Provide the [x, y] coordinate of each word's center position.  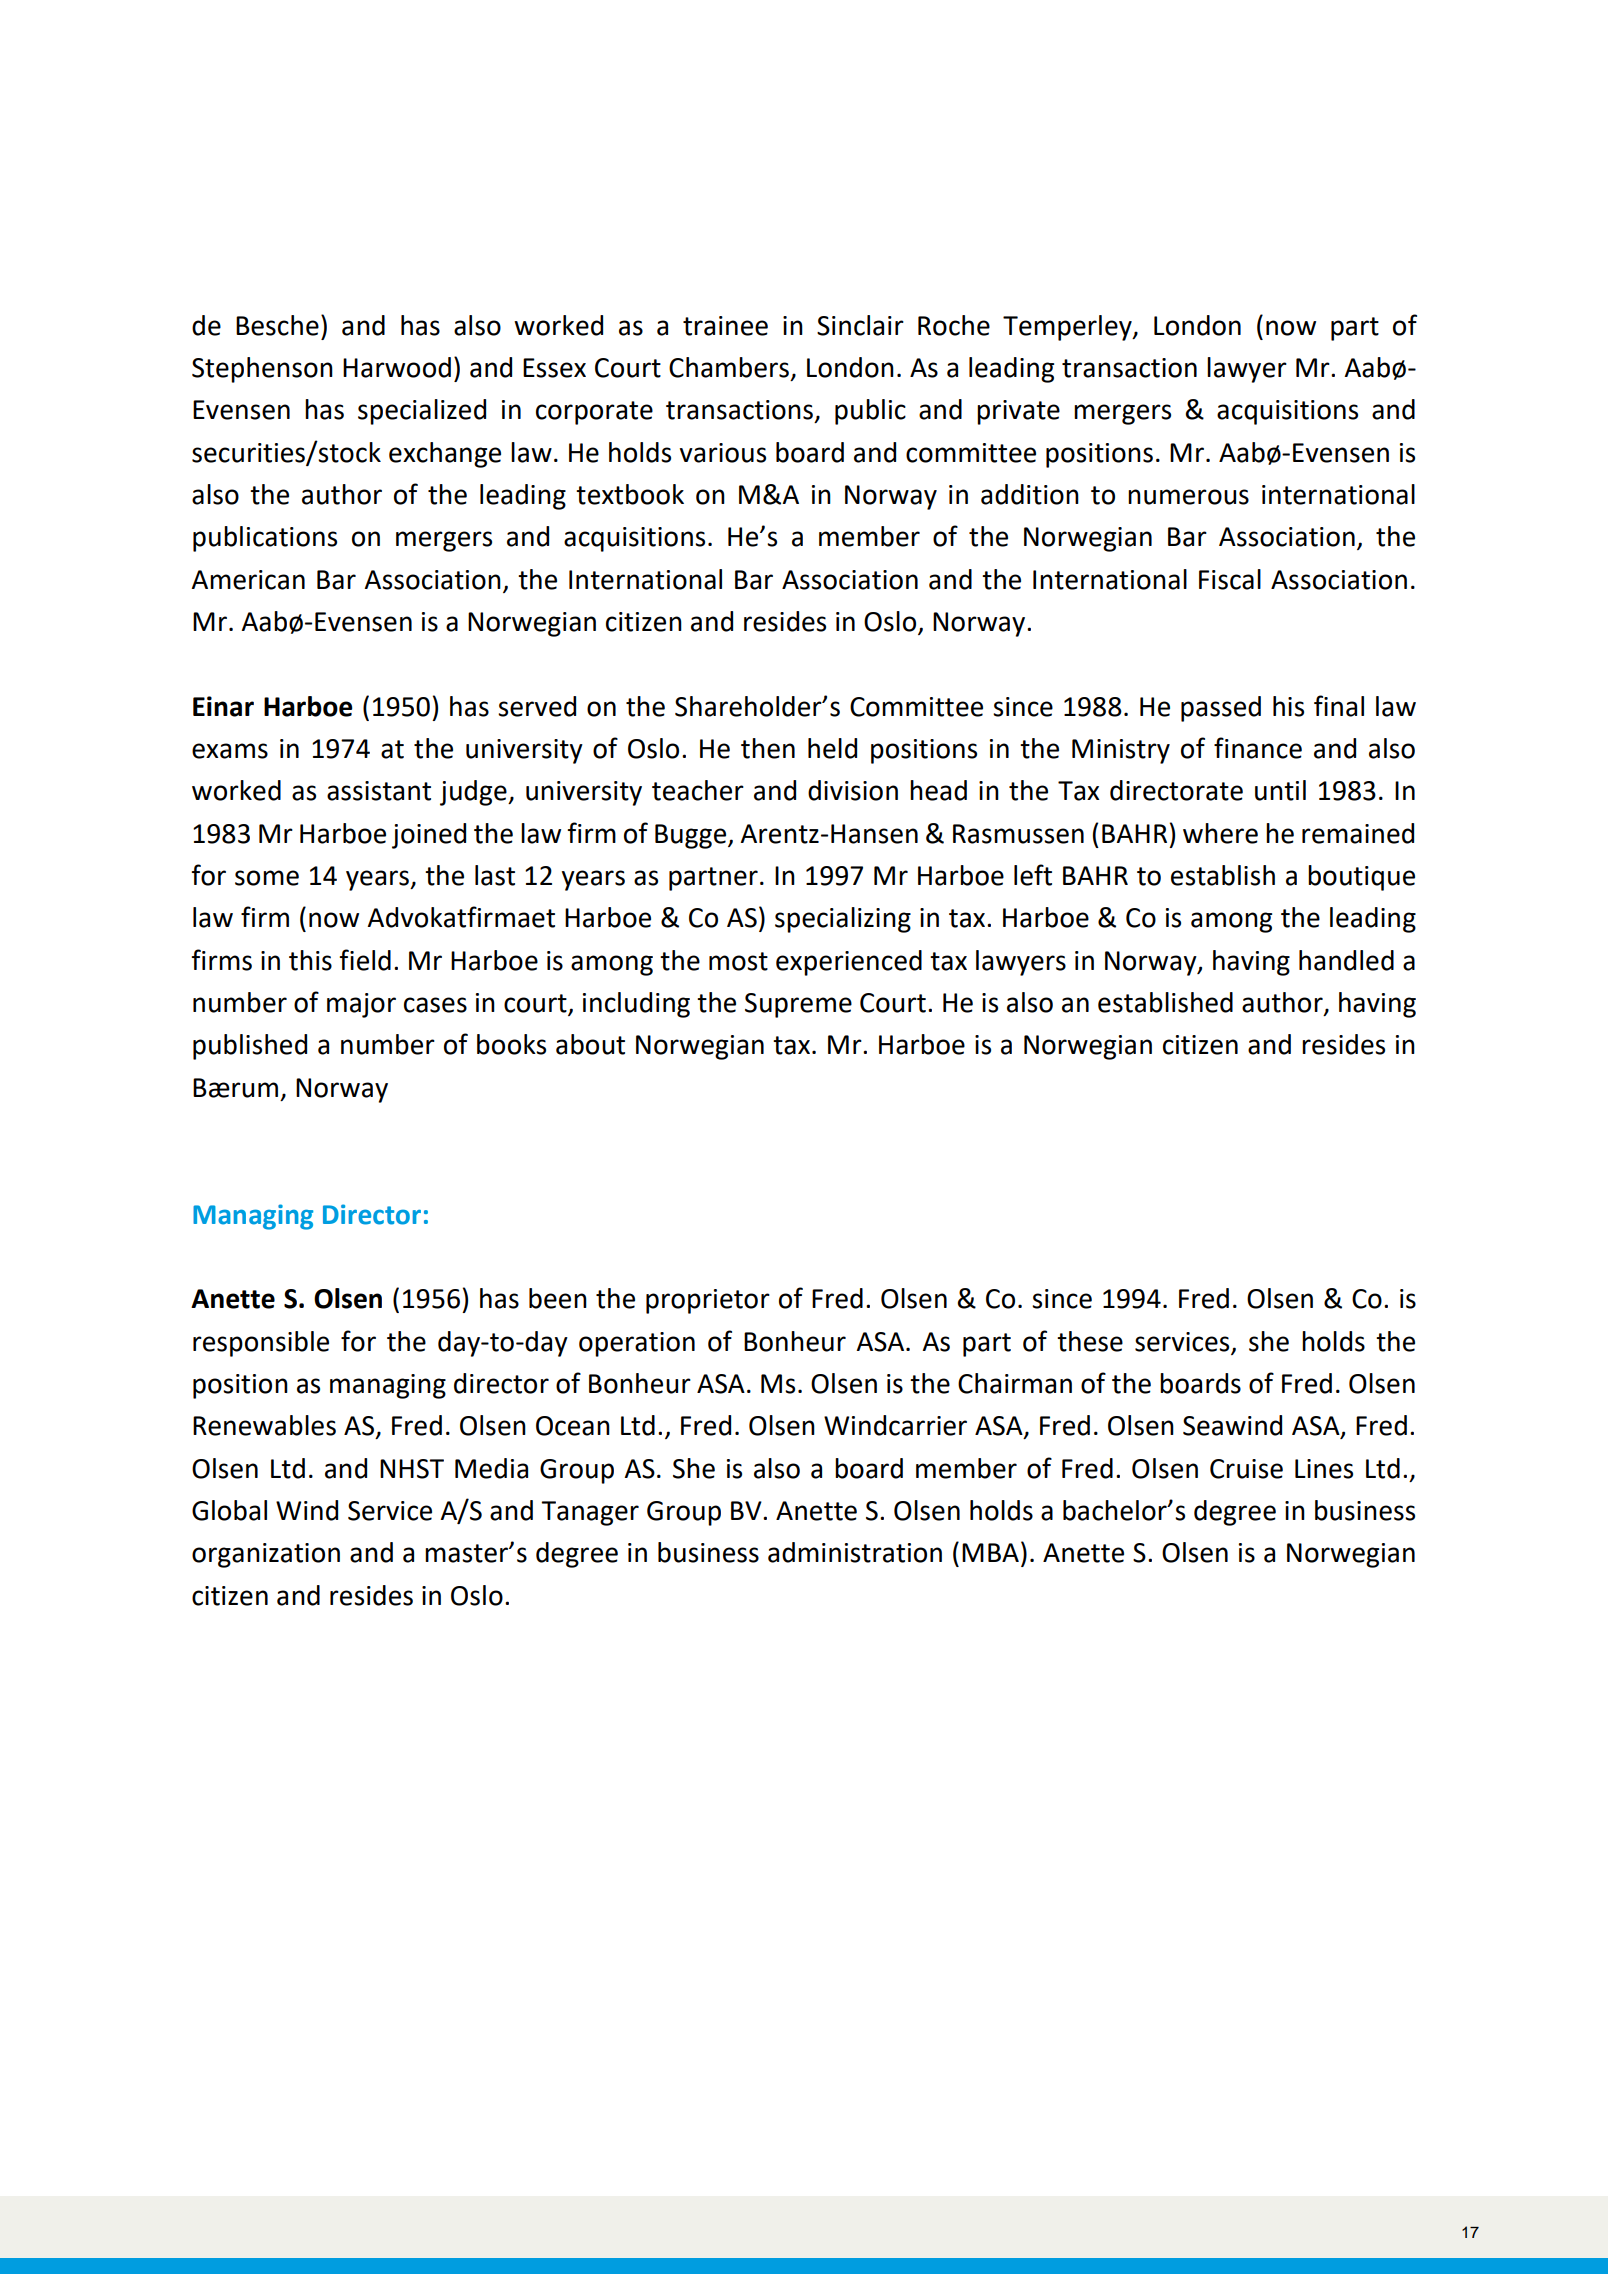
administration [855, 1552]
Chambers [730, 368]
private [1018, 412]
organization [266, 1555]
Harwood [397, 367]
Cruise [1246, 1469]
